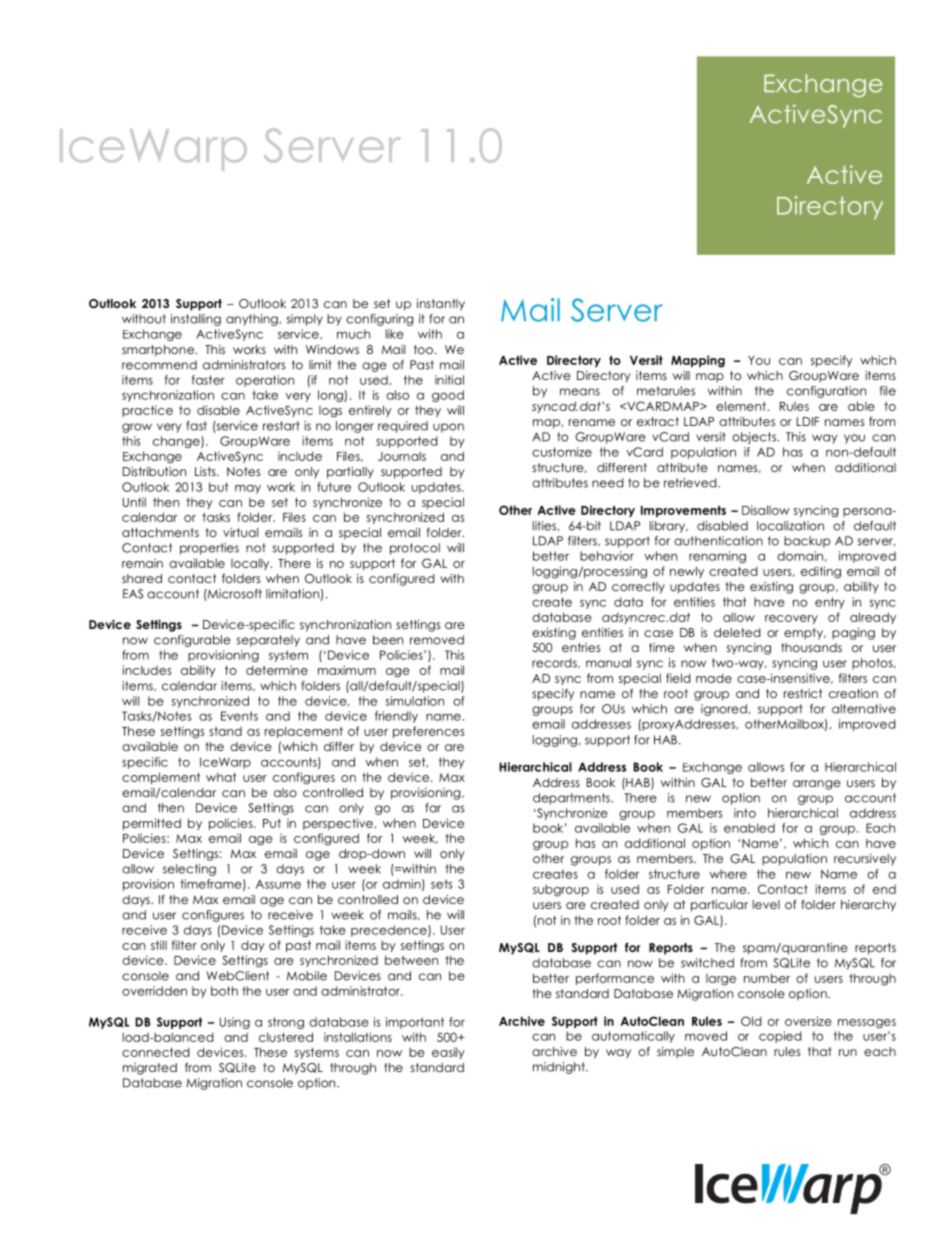  I want to click on sets, so click(441, 884).
